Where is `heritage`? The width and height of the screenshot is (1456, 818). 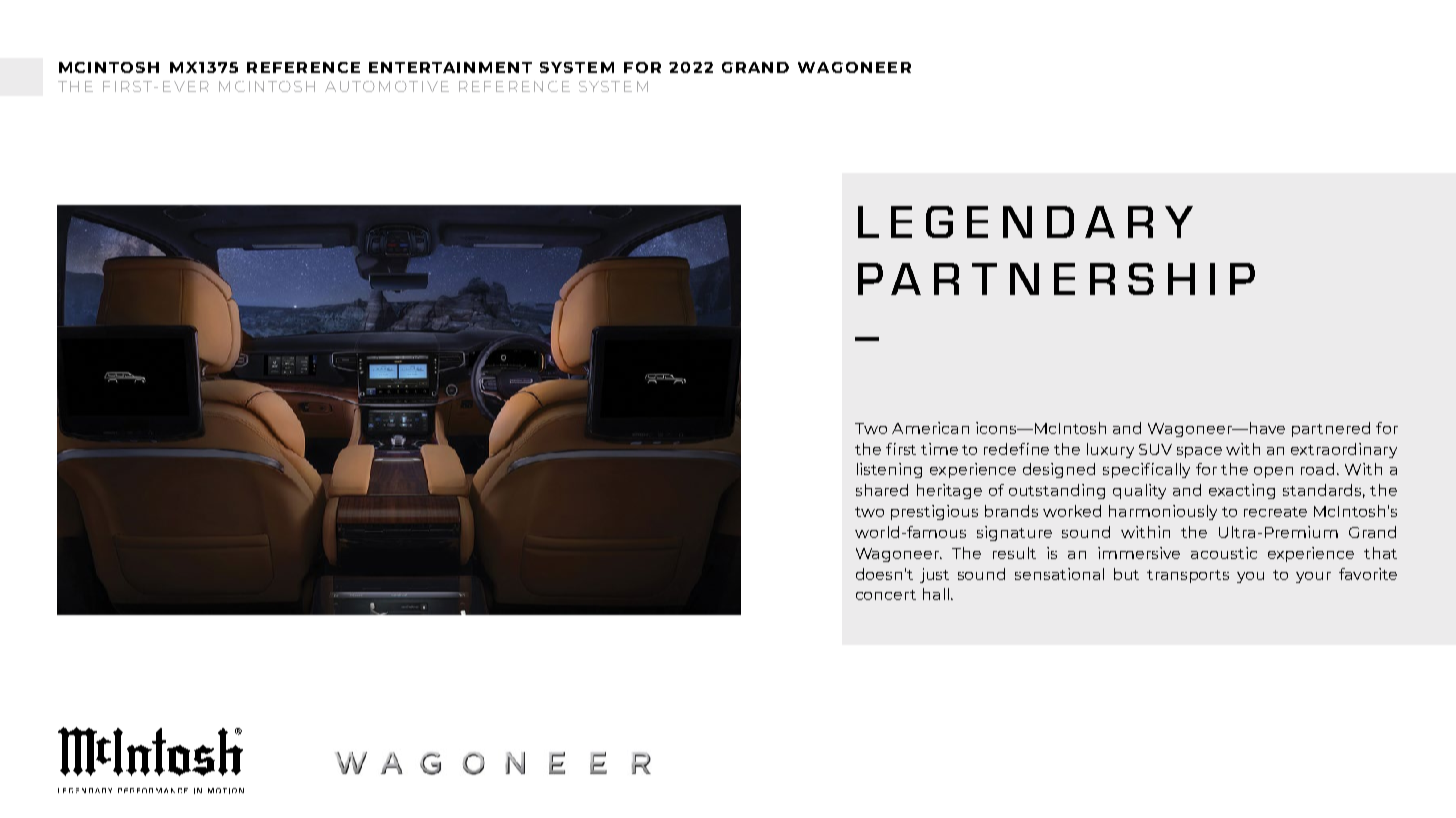
heritage is located at coordinates (949, 491).
